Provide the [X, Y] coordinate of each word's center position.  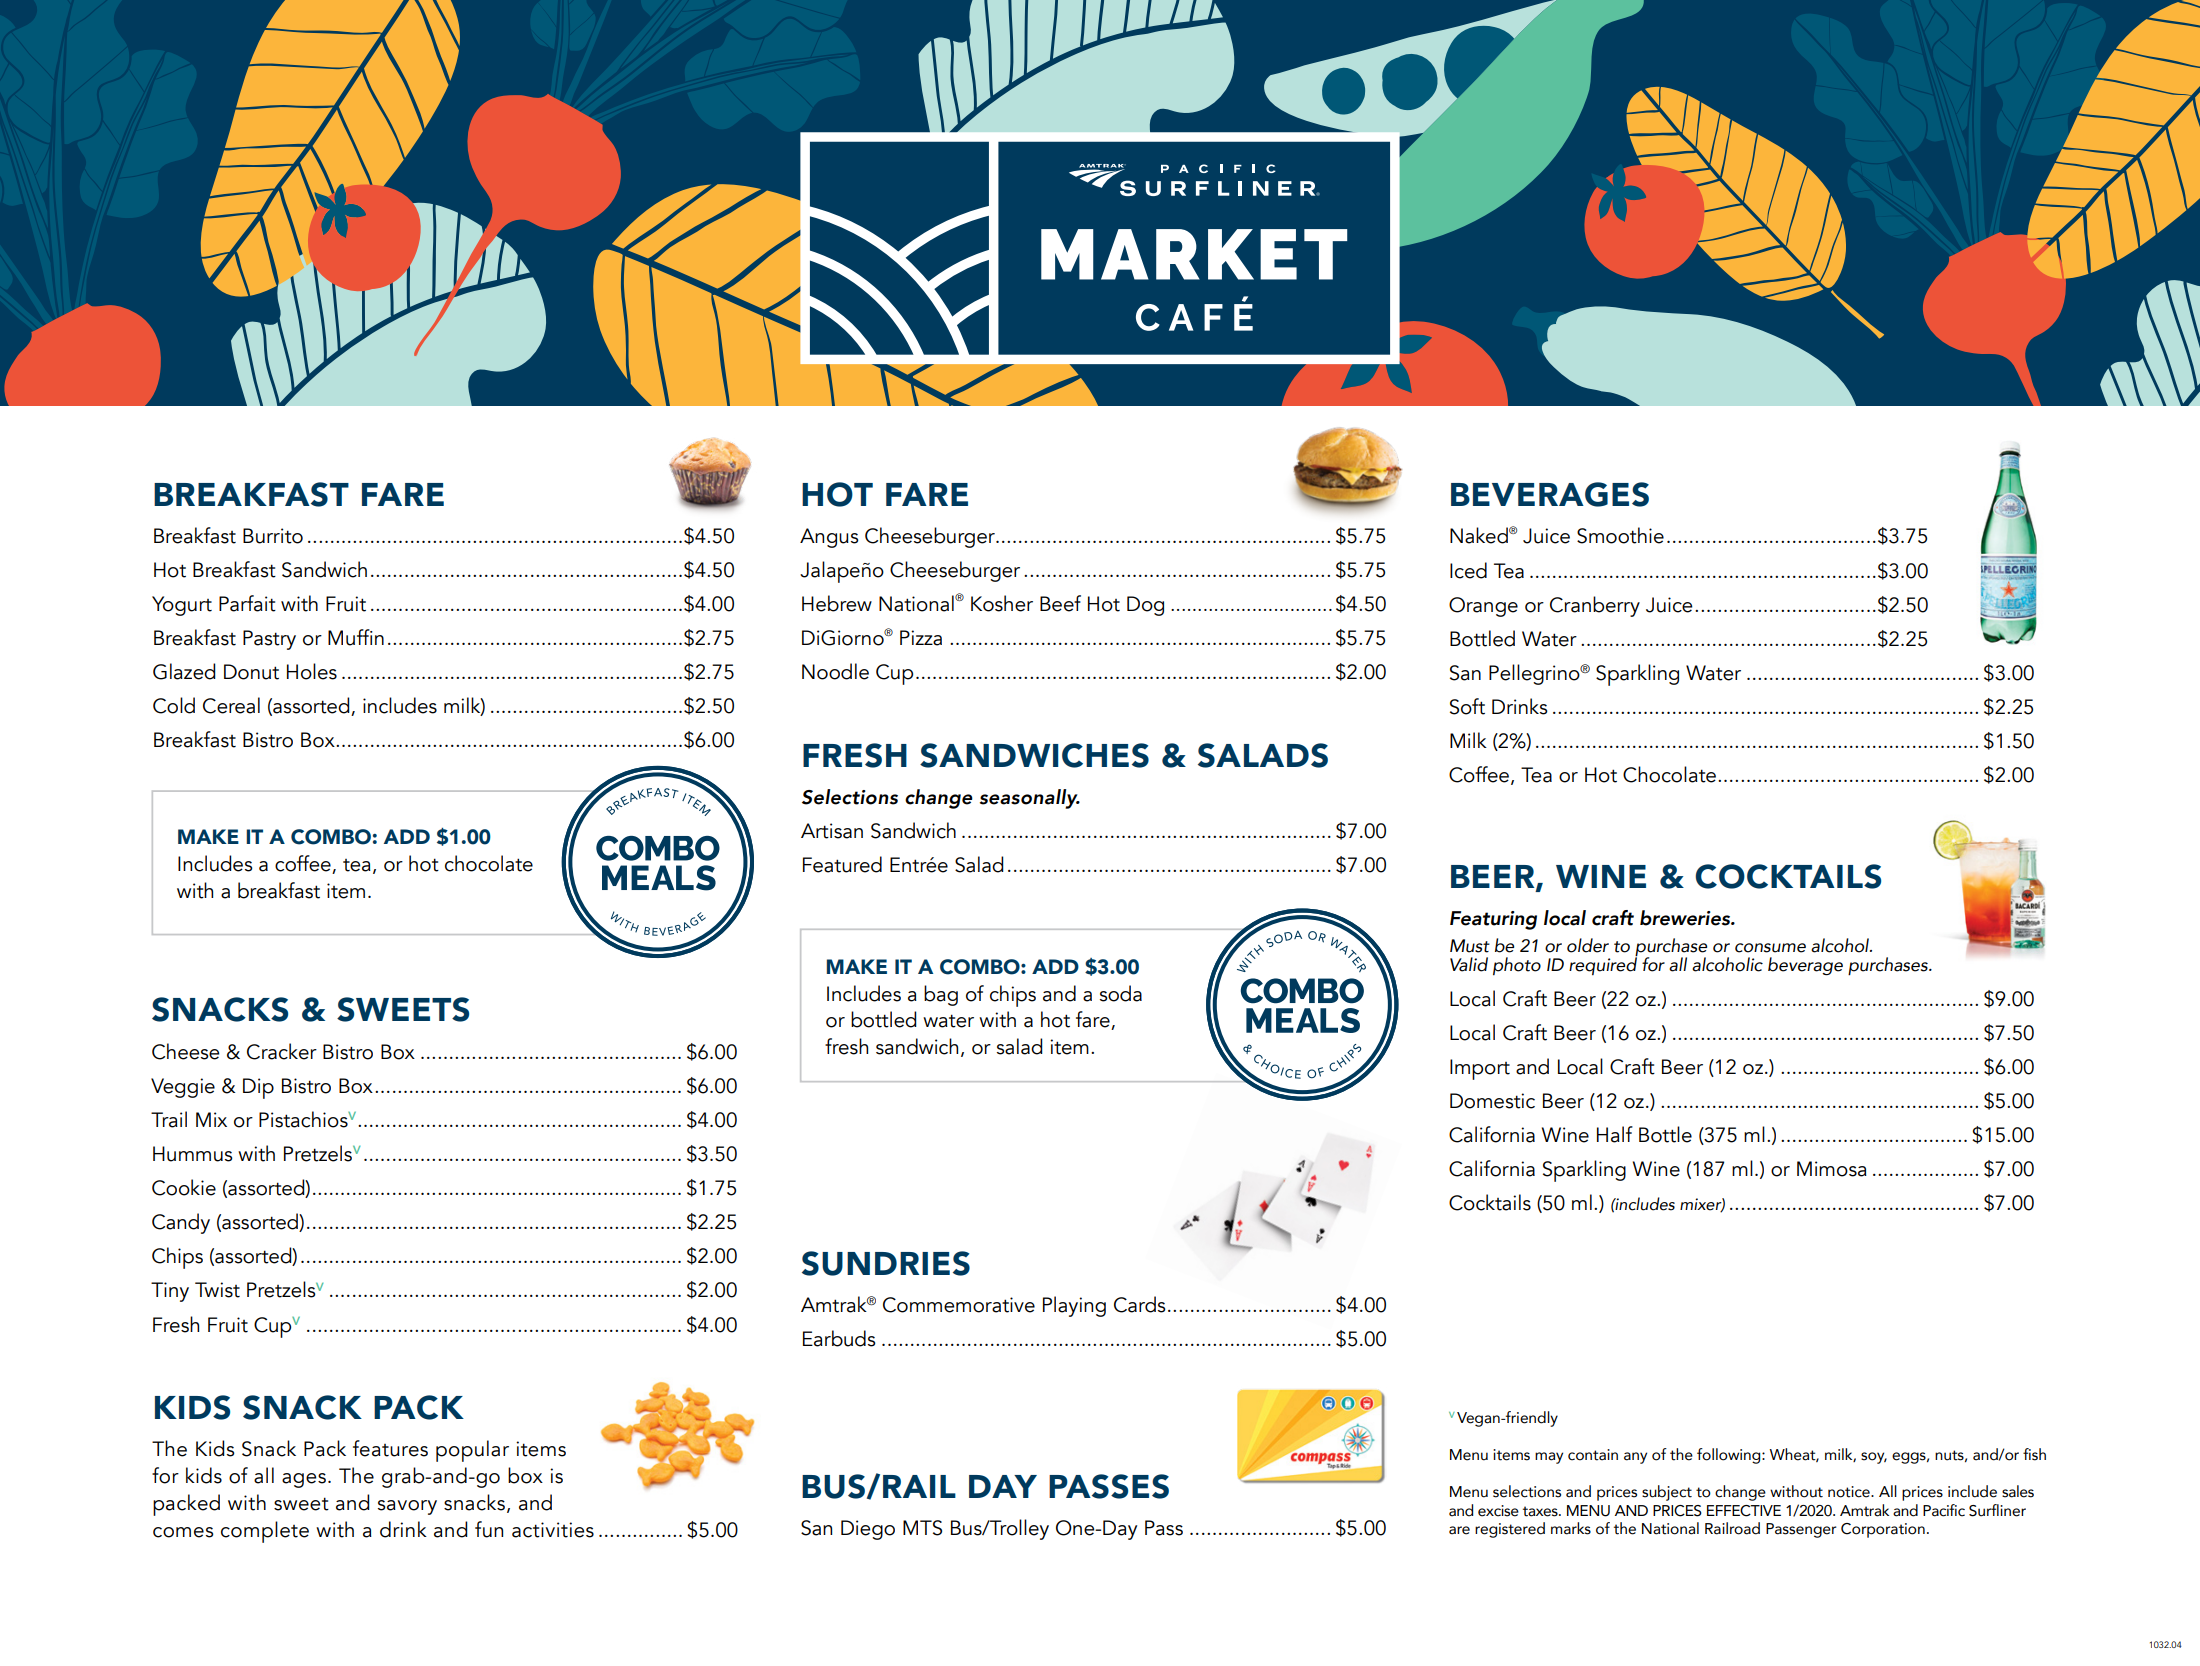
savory [407, 1507]
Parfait [247, 603]
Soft [1467, 706]
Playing [1074, 1306]
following [1730, 1456]
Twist [217, 1290]
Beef [1060, 603]
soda [1121, 993]
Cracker [282, 1051]
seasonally [1030, 799]
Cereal [231, 705]
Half [1615, 1134]
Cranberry [1595, 606]
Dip [258, 1088]
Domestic [1492, 1101]
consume [1770, 948]
